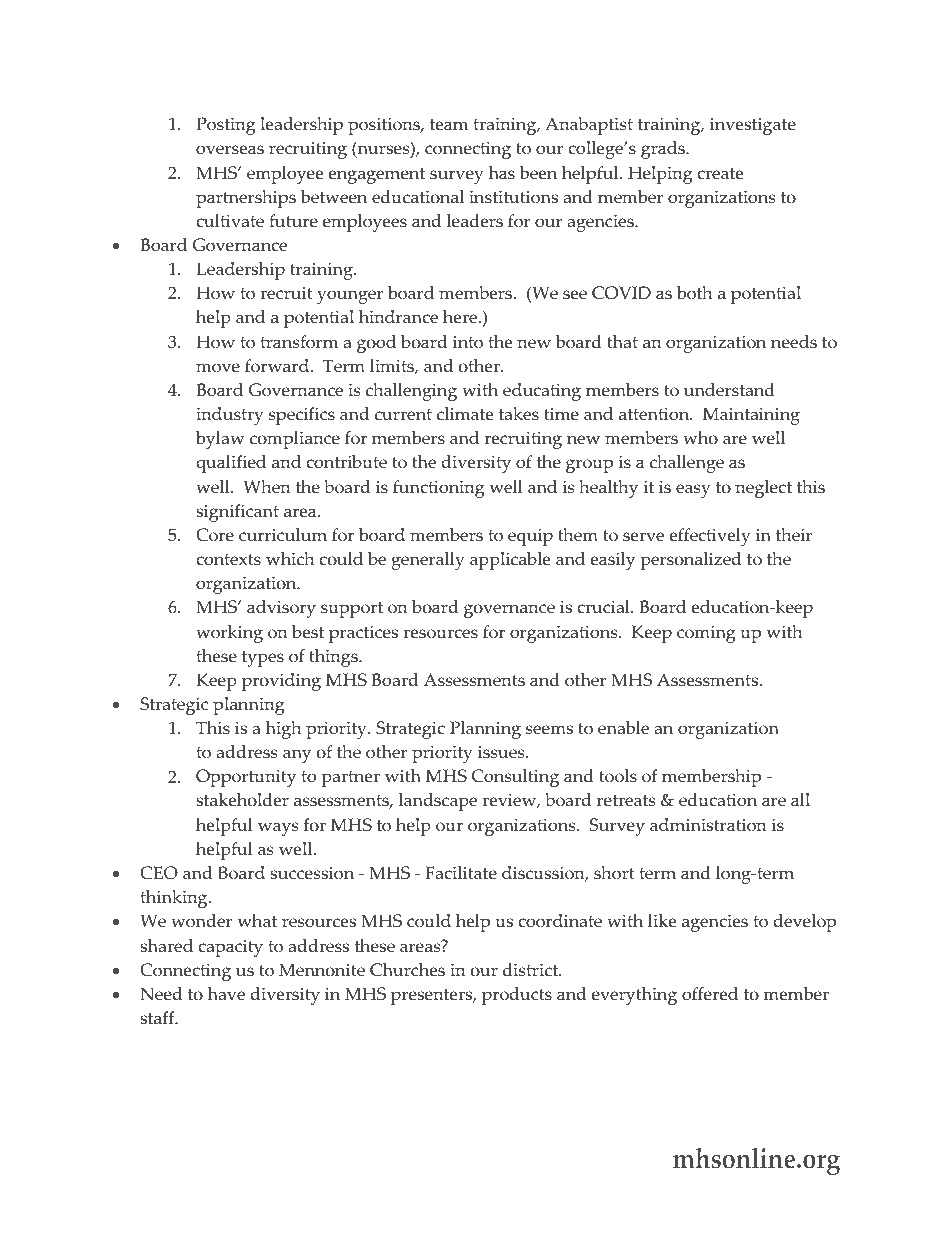 The height and width of the screenshot is (1233, 952). I want to click on overseas, so click(230, 150).
